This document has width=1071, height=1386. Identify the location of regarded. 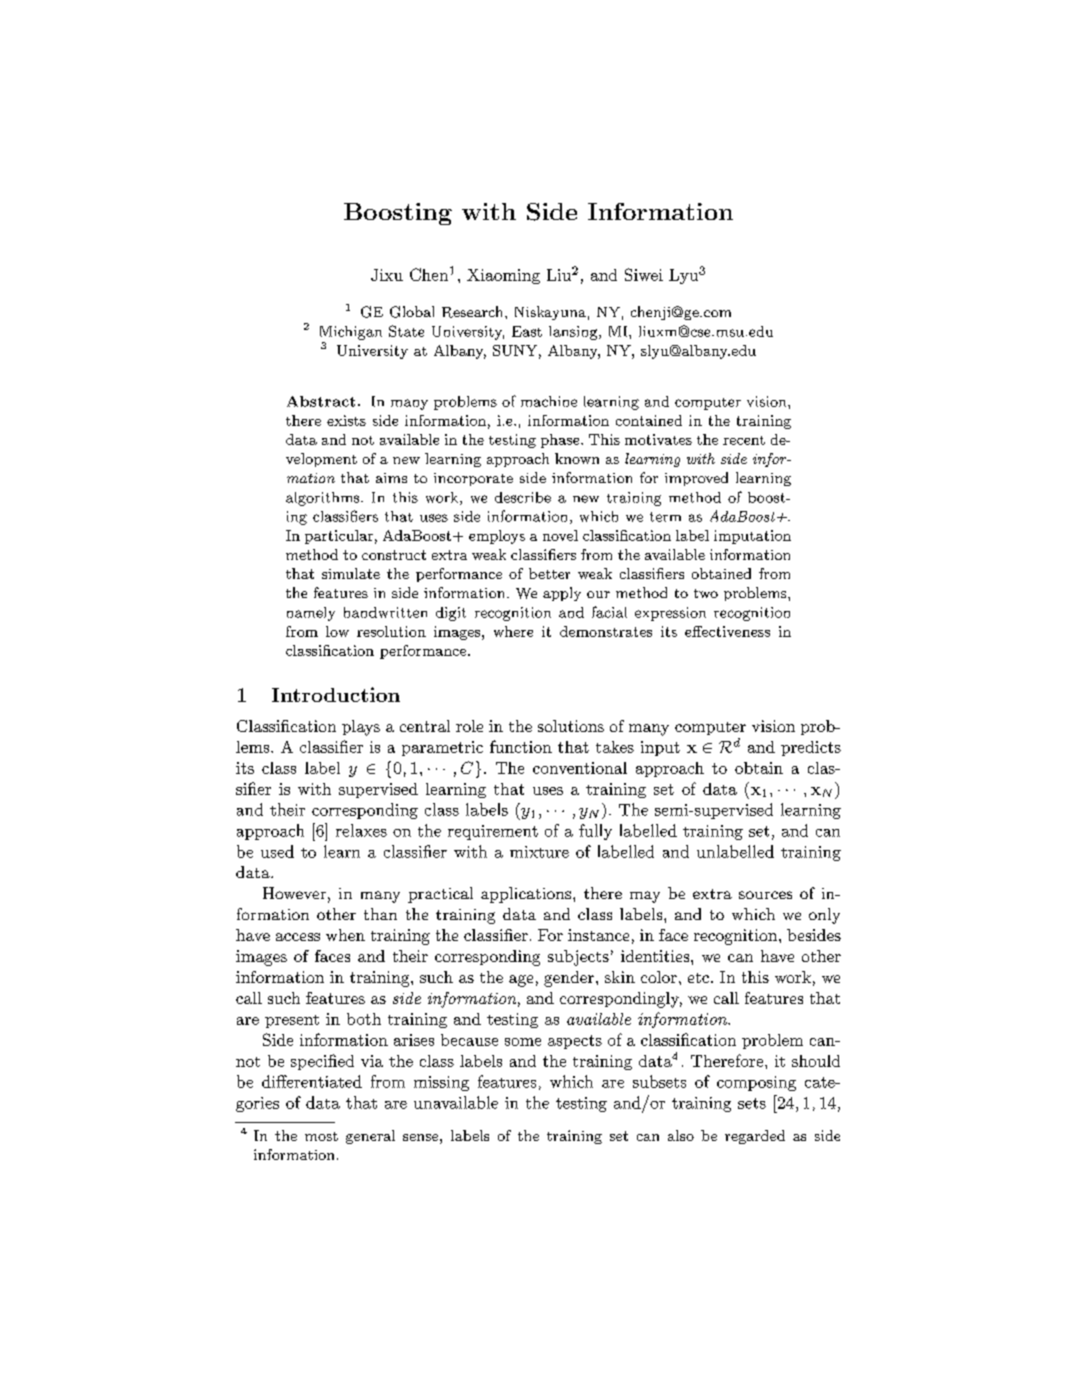
(755, 1137).
